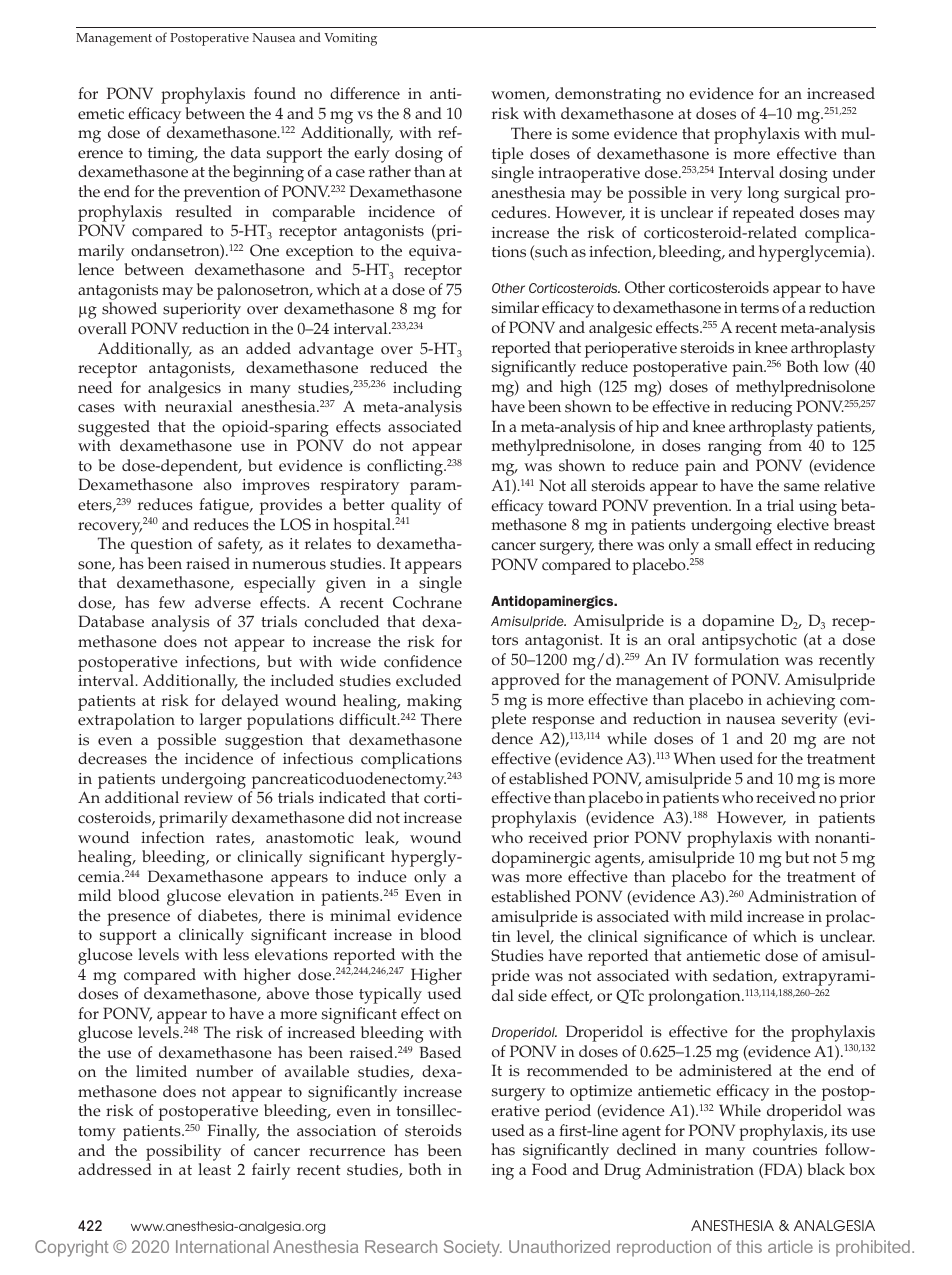 The width and height of the screenshot is (952, 1275). What do you see at coordinates (222, 1246) in the screenshot?
I see `International` at bounding box center [222, 1246].
